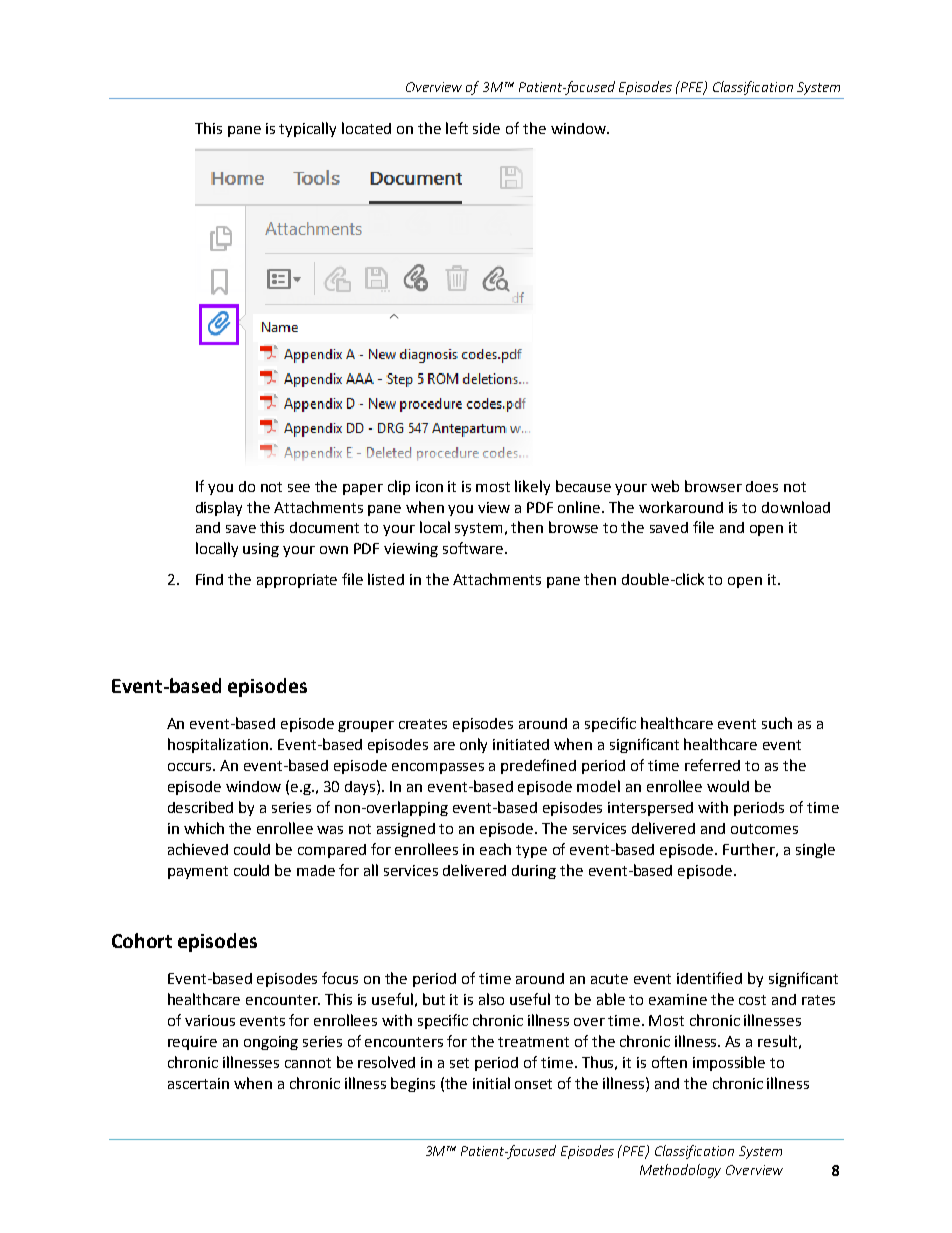 The height and width of the screenshot is (1233, 952). I want to click on outcomes, so click(764, 829).
